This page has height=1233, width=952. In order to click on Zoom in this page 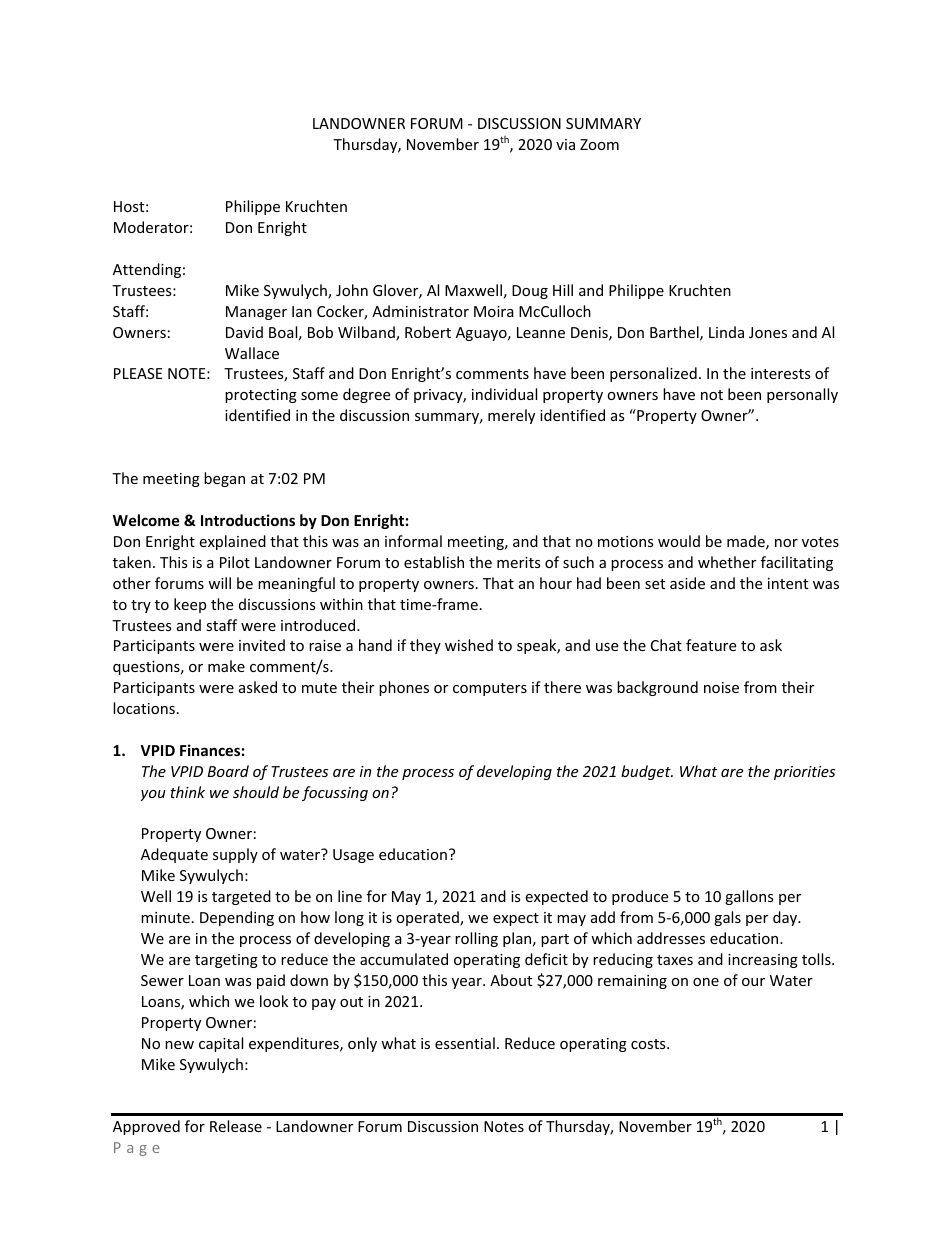, I will do `click(599, 144)`.
